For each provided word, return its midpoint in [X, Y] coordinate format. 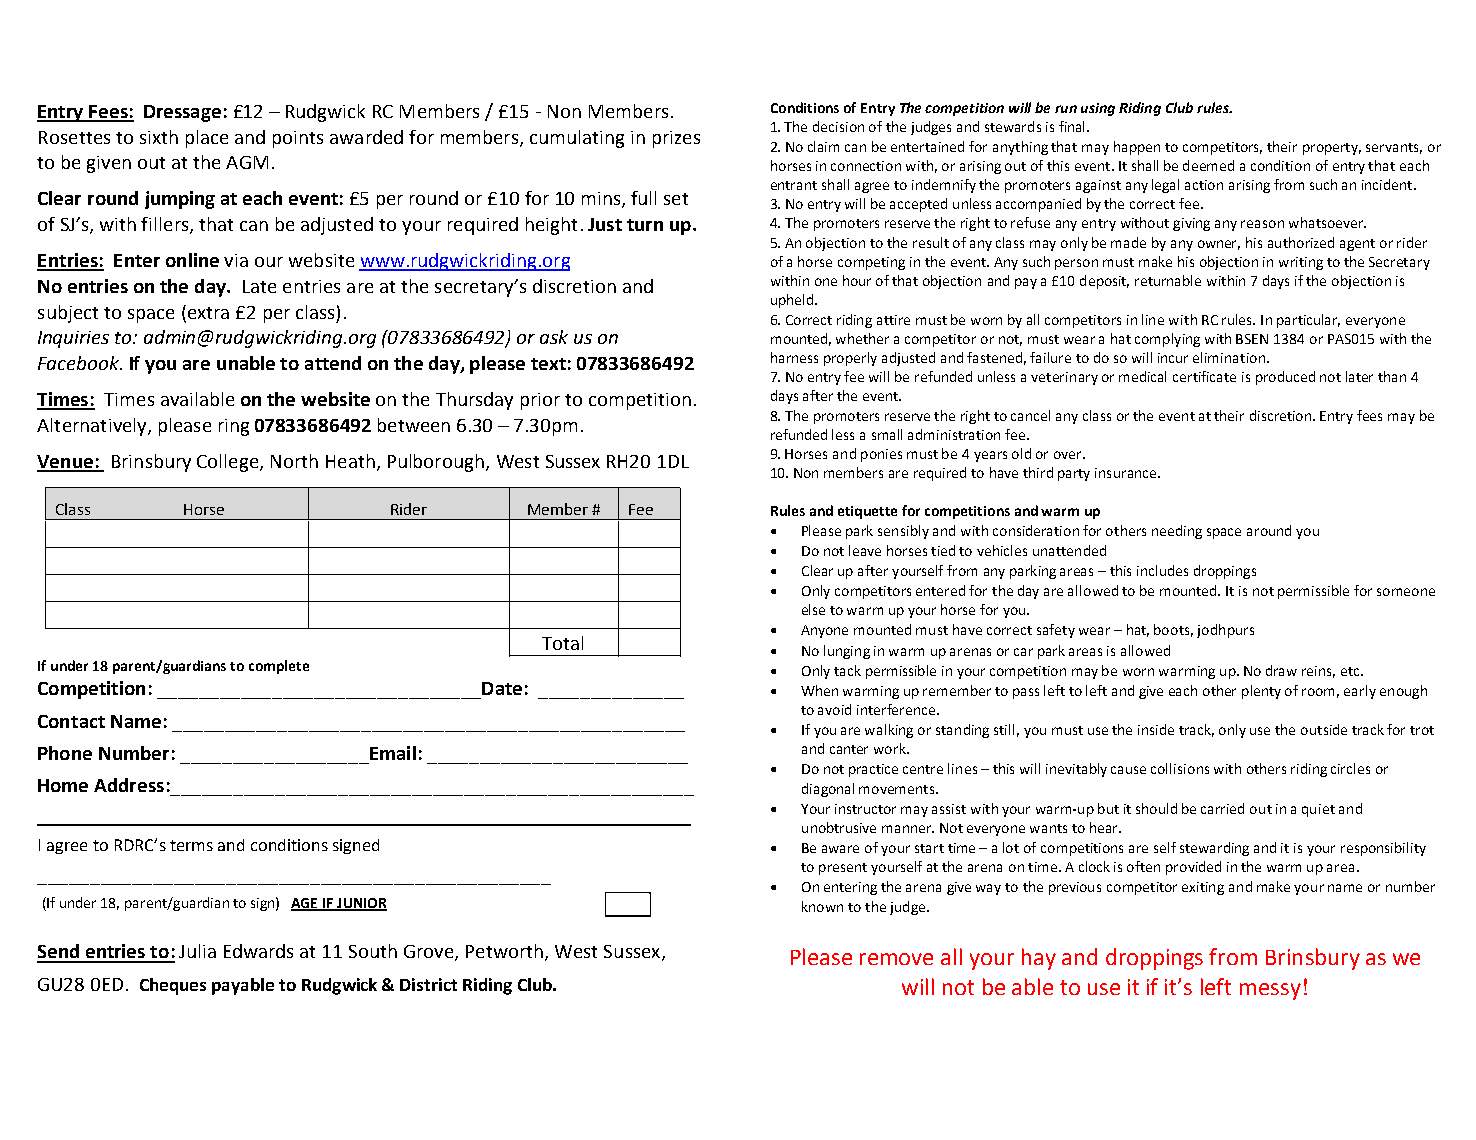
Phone [65, 753]
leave [865, 550]
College [227, 463]
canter [849, 749]
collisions [1180, 768]
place [207, 139]
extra [207, 312]
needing [1177, 532]
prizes [676, 139]
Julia [197, 951]
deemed [1208, 165]
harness [794, 357]
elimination [1230, 357]
